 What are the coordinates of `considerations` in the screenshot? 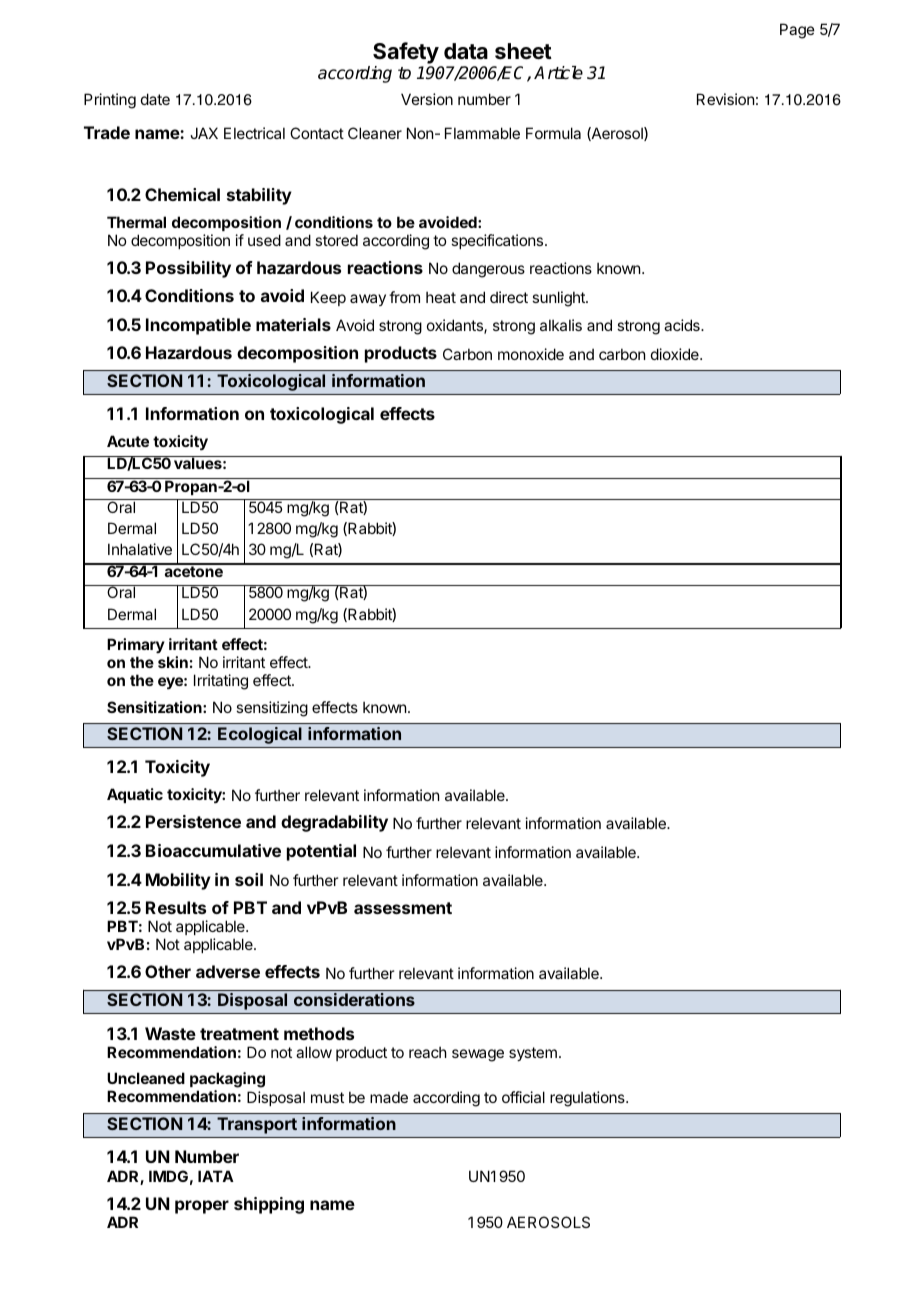 It's located at (354, 999).
